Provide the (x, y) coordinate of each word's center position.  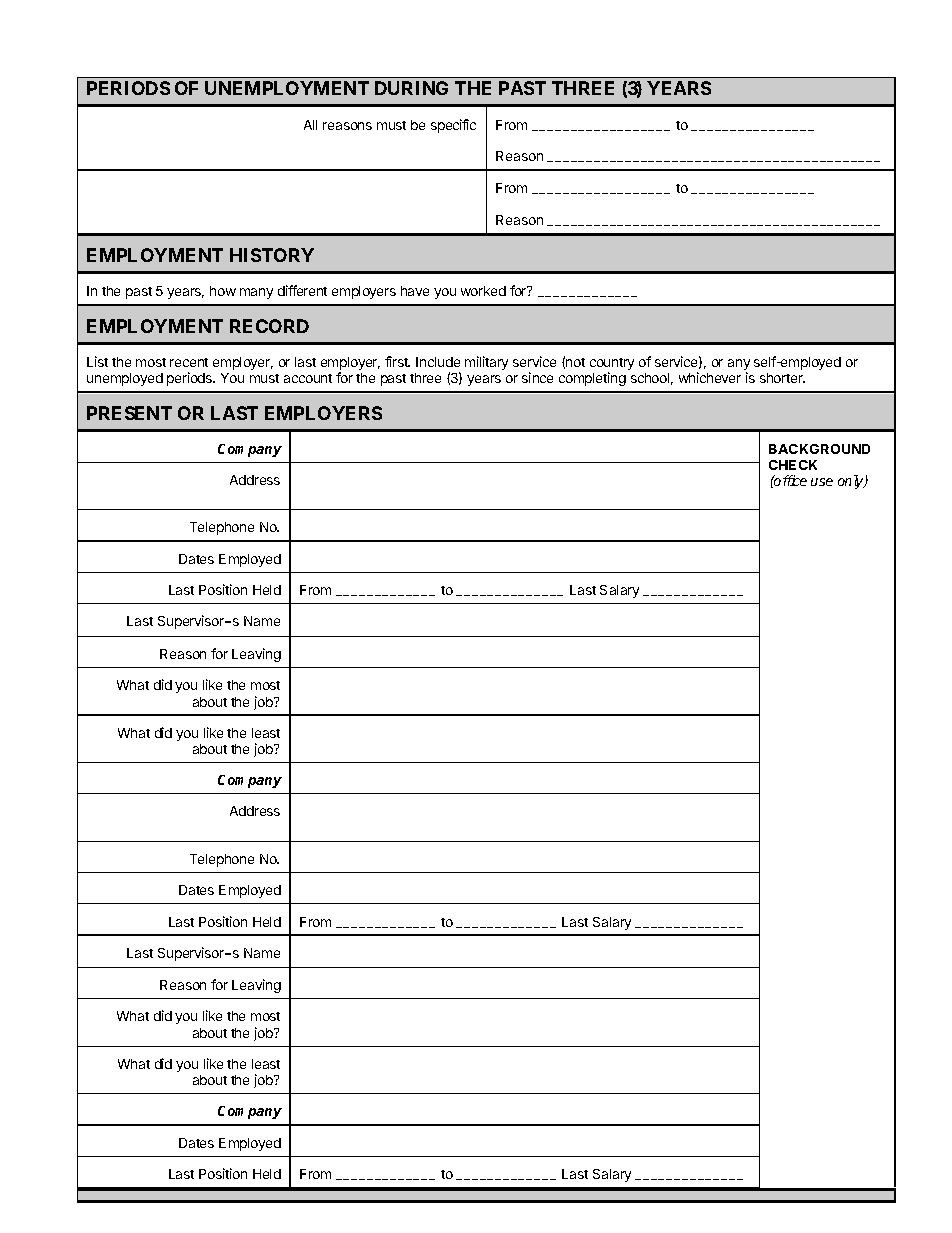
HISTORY (272, 255)
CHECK (793, 465)
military (486, 363)
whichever (710, 377)
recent (189, 362)
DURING (411, 88)
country (612, 365)
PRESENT (129, 413)
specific (453, 126)
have (415, 291)
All (310, 125)
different (302, 290)
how (223, 291)
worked (483, 291)
